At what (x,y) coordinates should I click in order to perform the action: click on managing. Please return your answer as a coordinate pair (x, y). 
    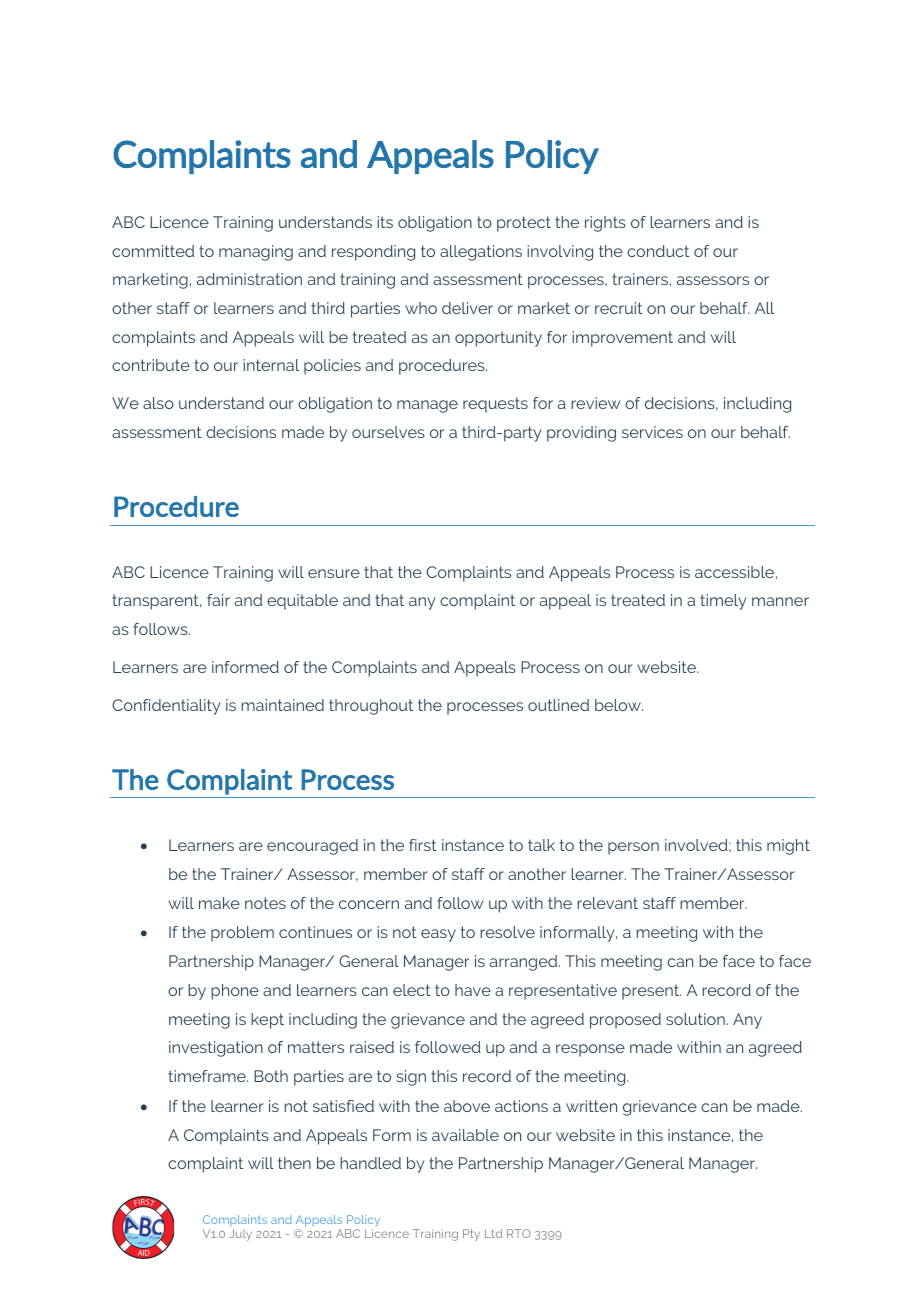
    Looking at the image, I should click on (256, 253).
